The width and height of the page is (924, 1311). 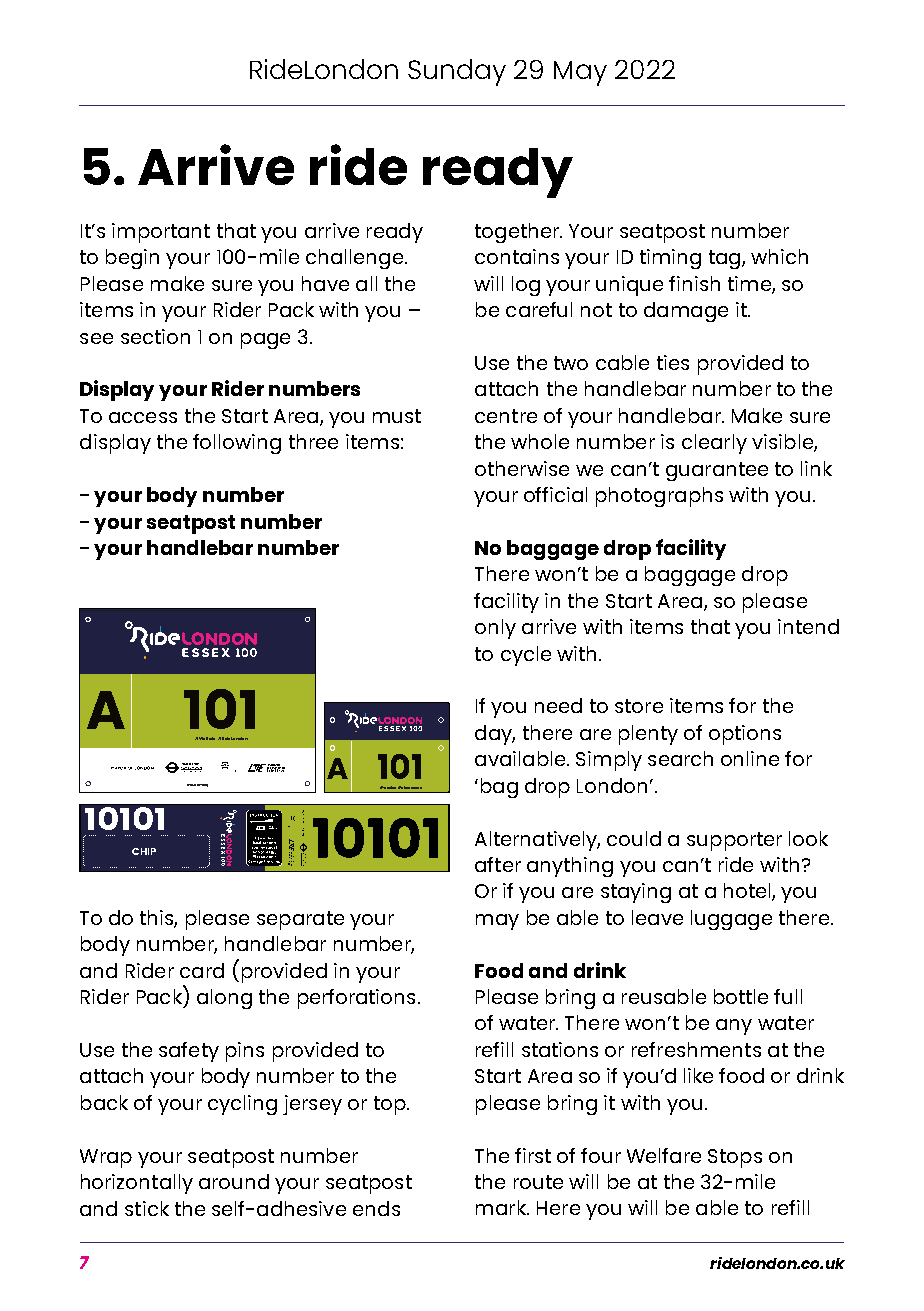 What do you see at coordinates (457, 72) in the page?
I see `Sunday` at bounding box center [457, 72].
